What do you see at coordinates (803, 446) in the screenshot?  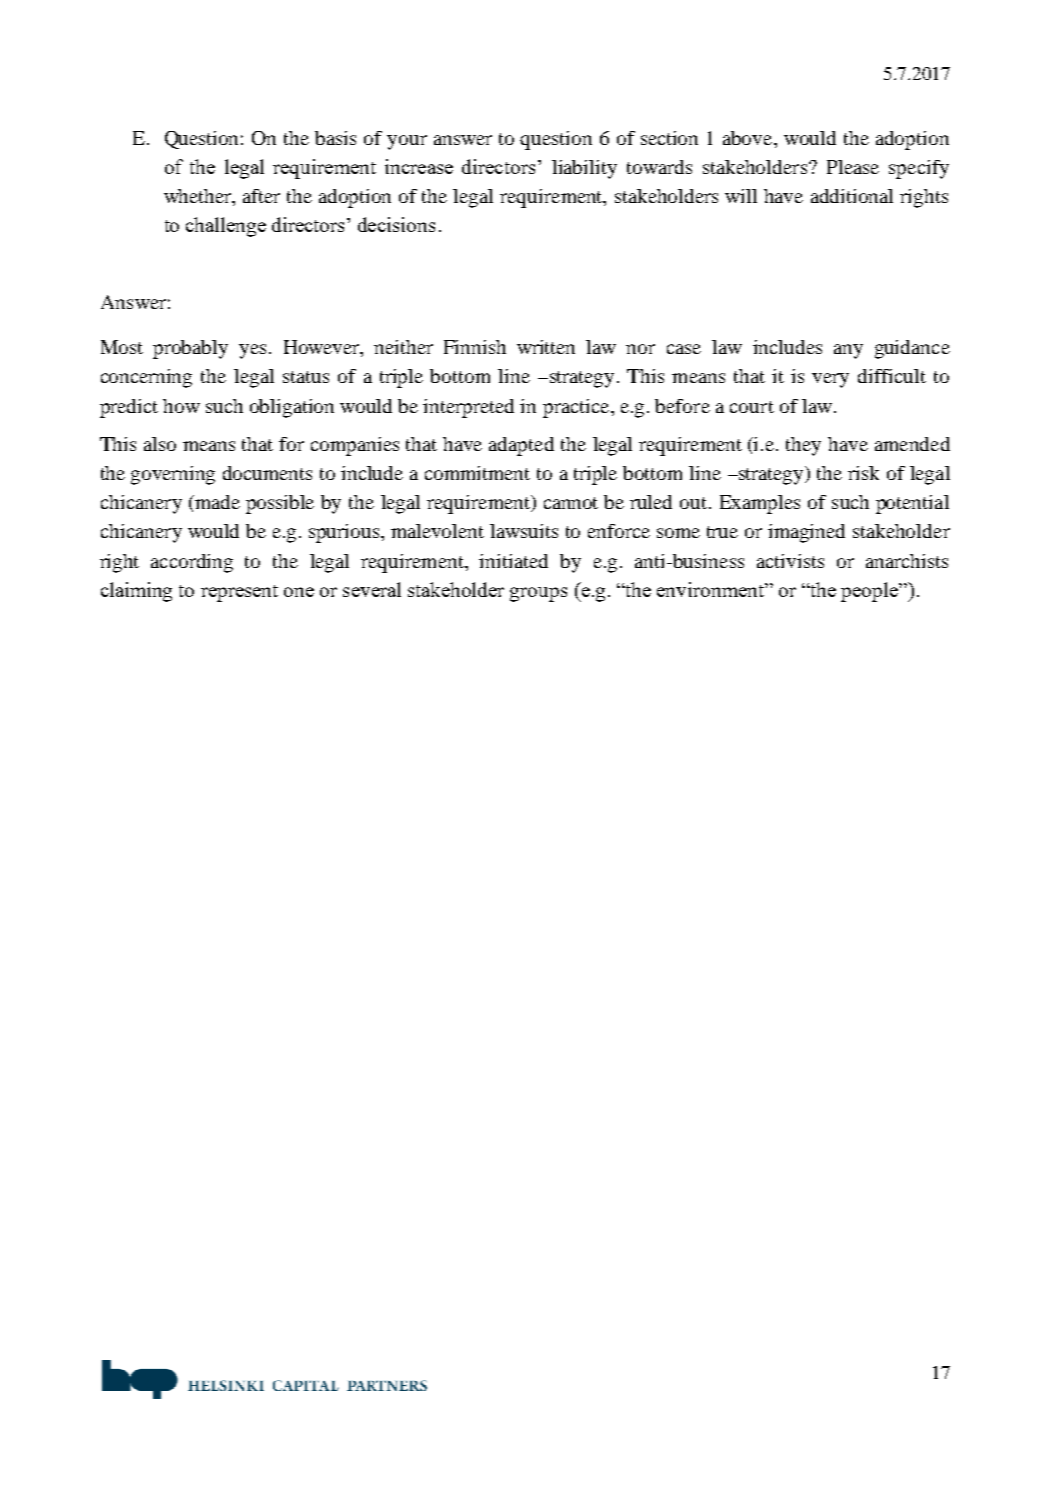 I see `they` at bounding box center [803, 446].
